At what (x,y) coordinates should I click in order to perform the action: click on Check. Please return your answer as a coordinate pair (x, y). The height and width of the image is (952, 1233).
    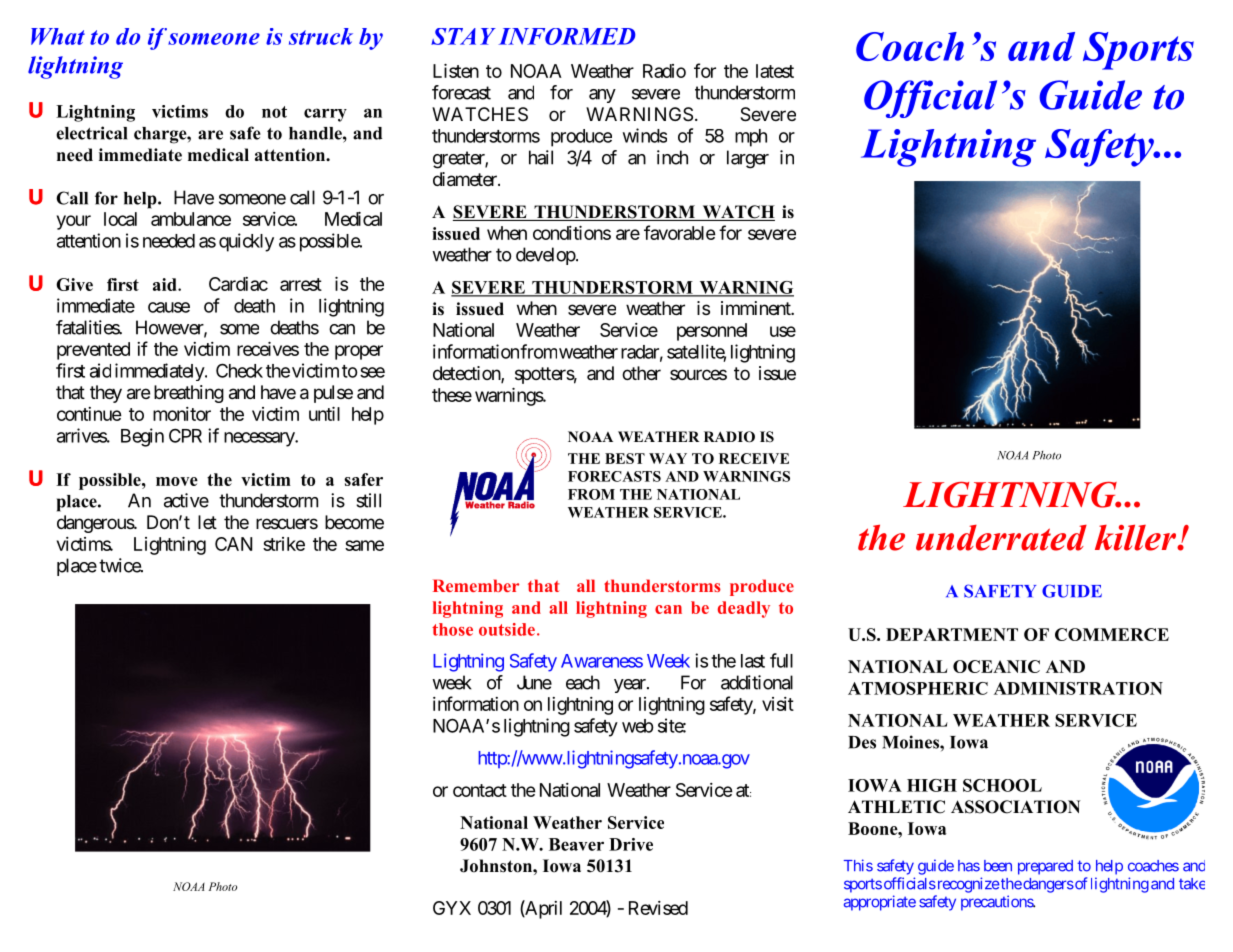
    Looking at the image, I should click on (239, 370).
